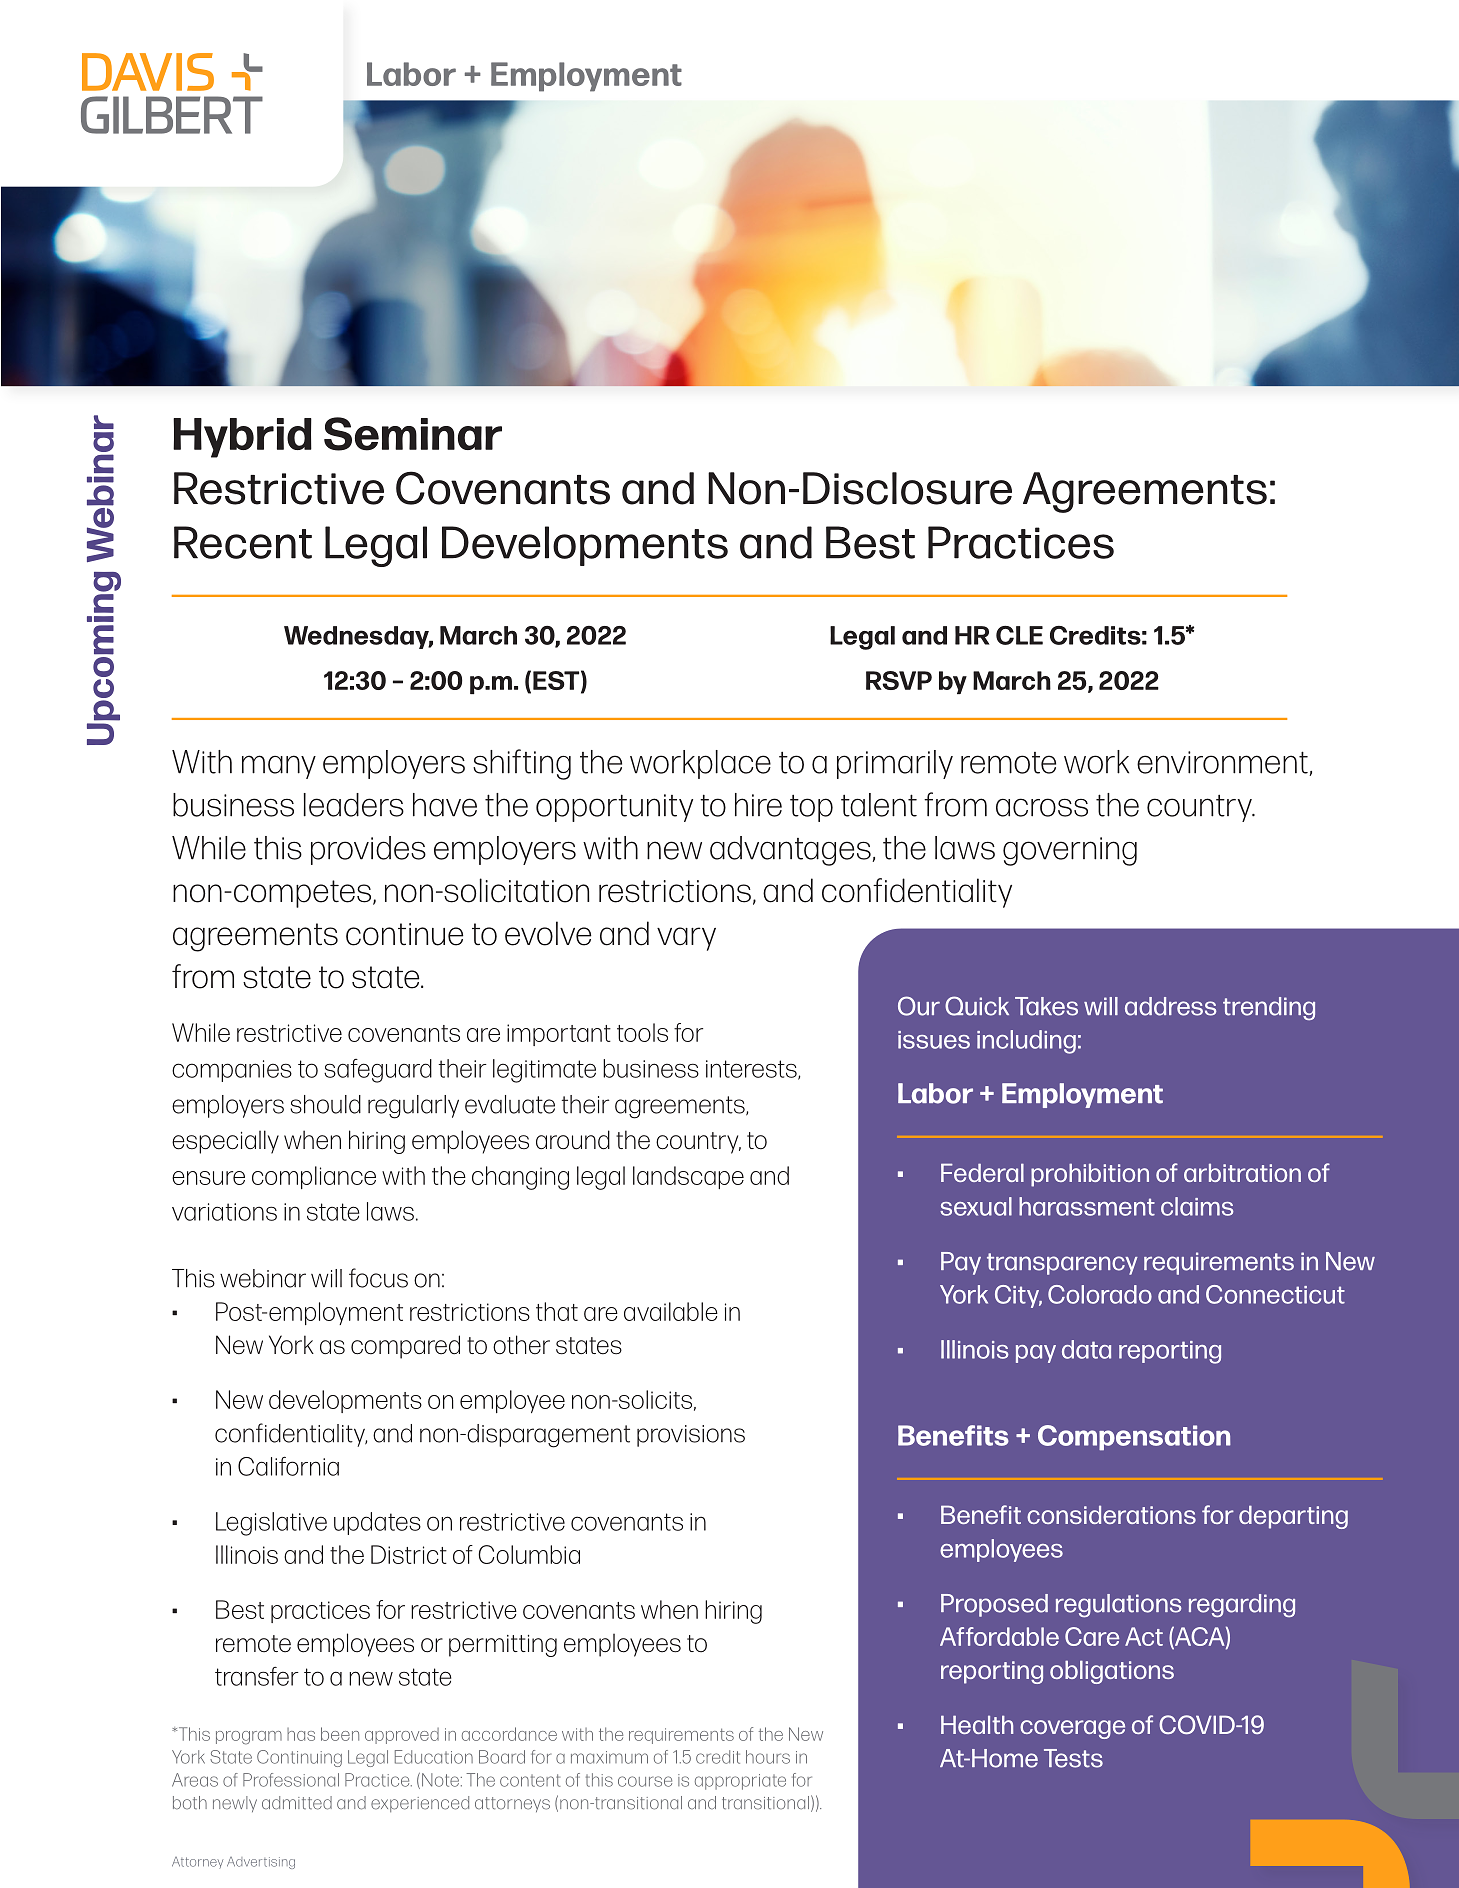 This image has width=1459, height=1888. What do you see at coordinates (288, 1466) in the image?
I see `California` at bounding box center [288, 1466].
